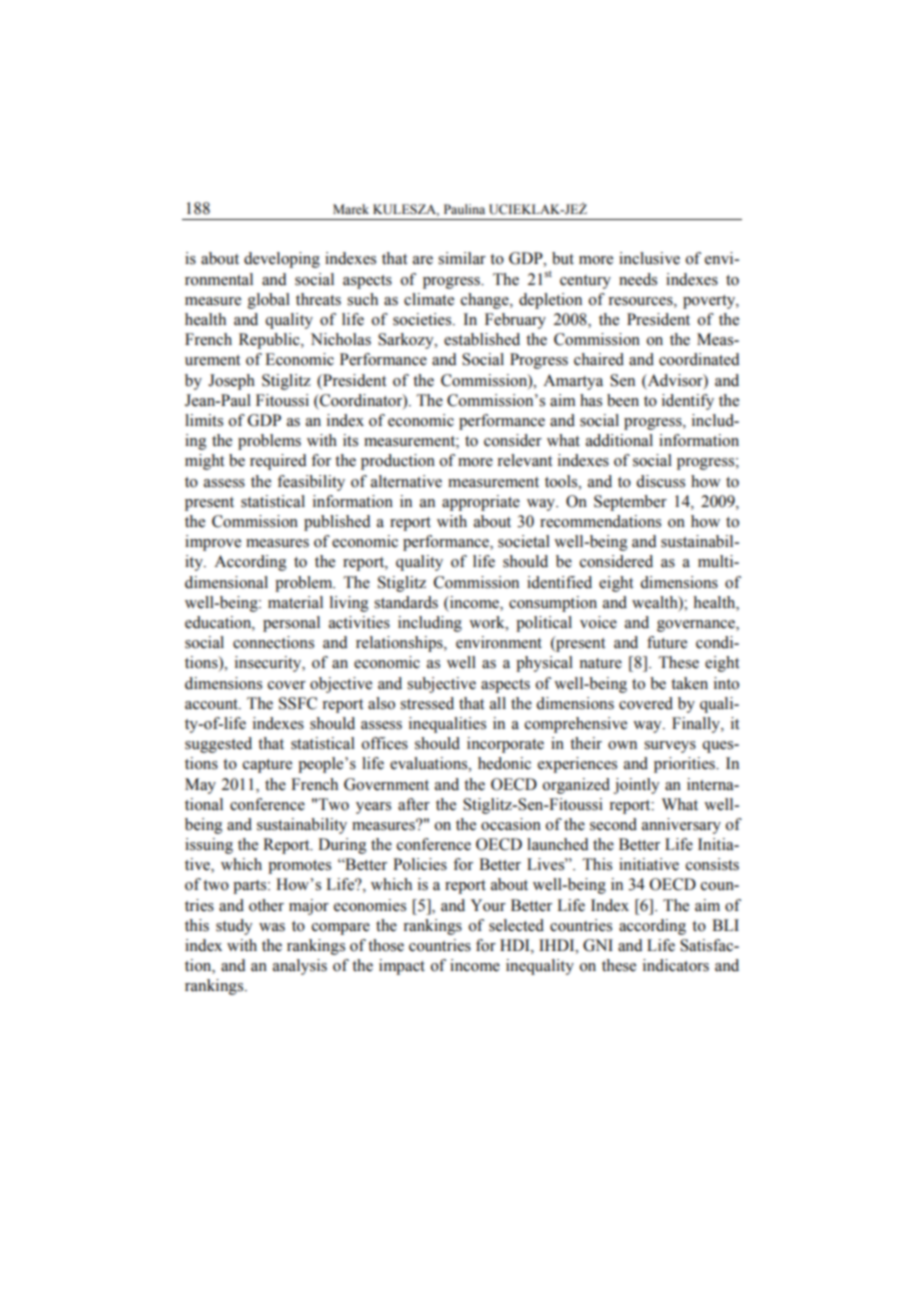 The height and width of the page is (1308, 924). What do you see at coordinates (295, 602) in the page?
I see `material` at bounding box center [295, 602].
